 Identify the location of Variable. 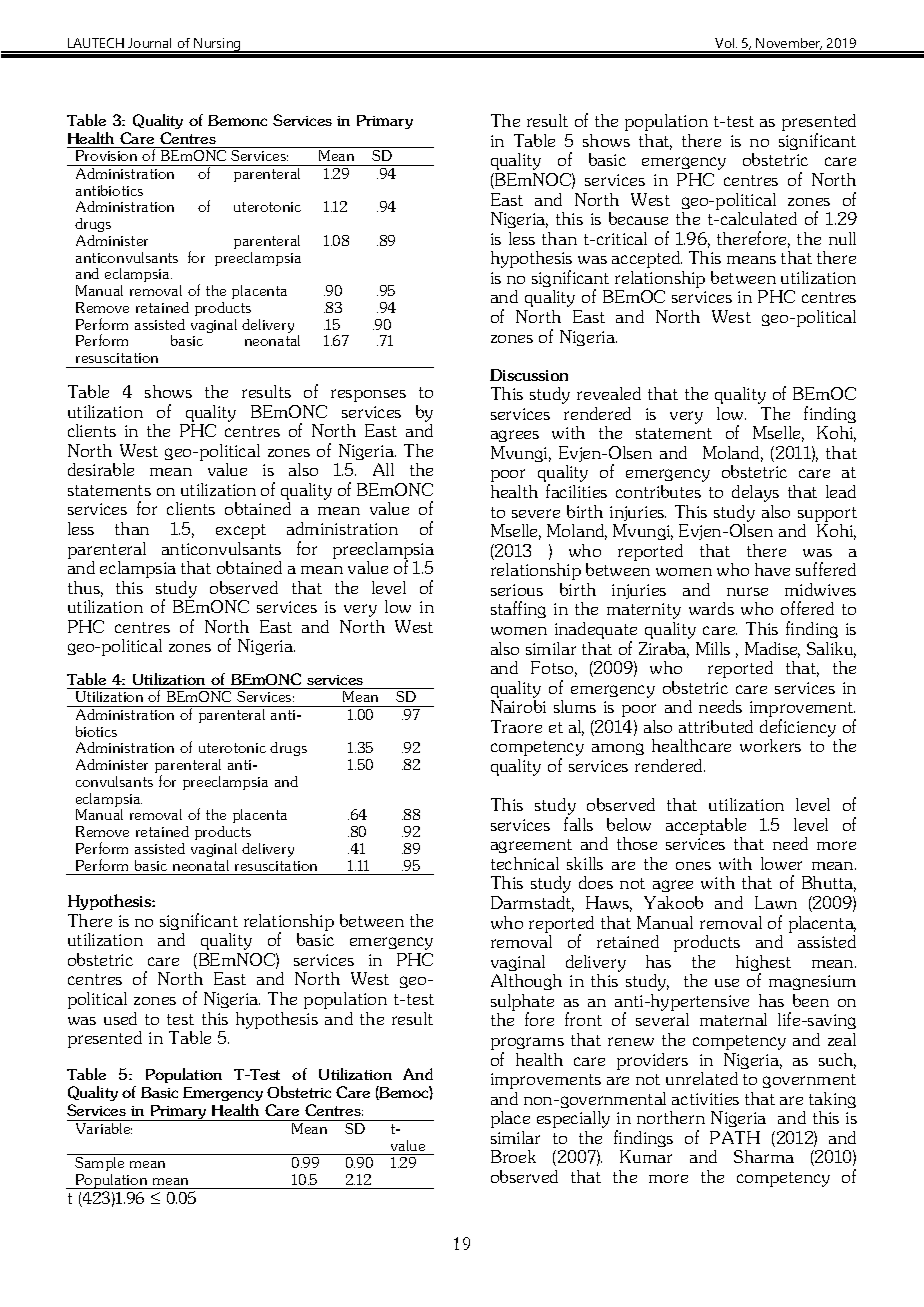
(104, 1128).
